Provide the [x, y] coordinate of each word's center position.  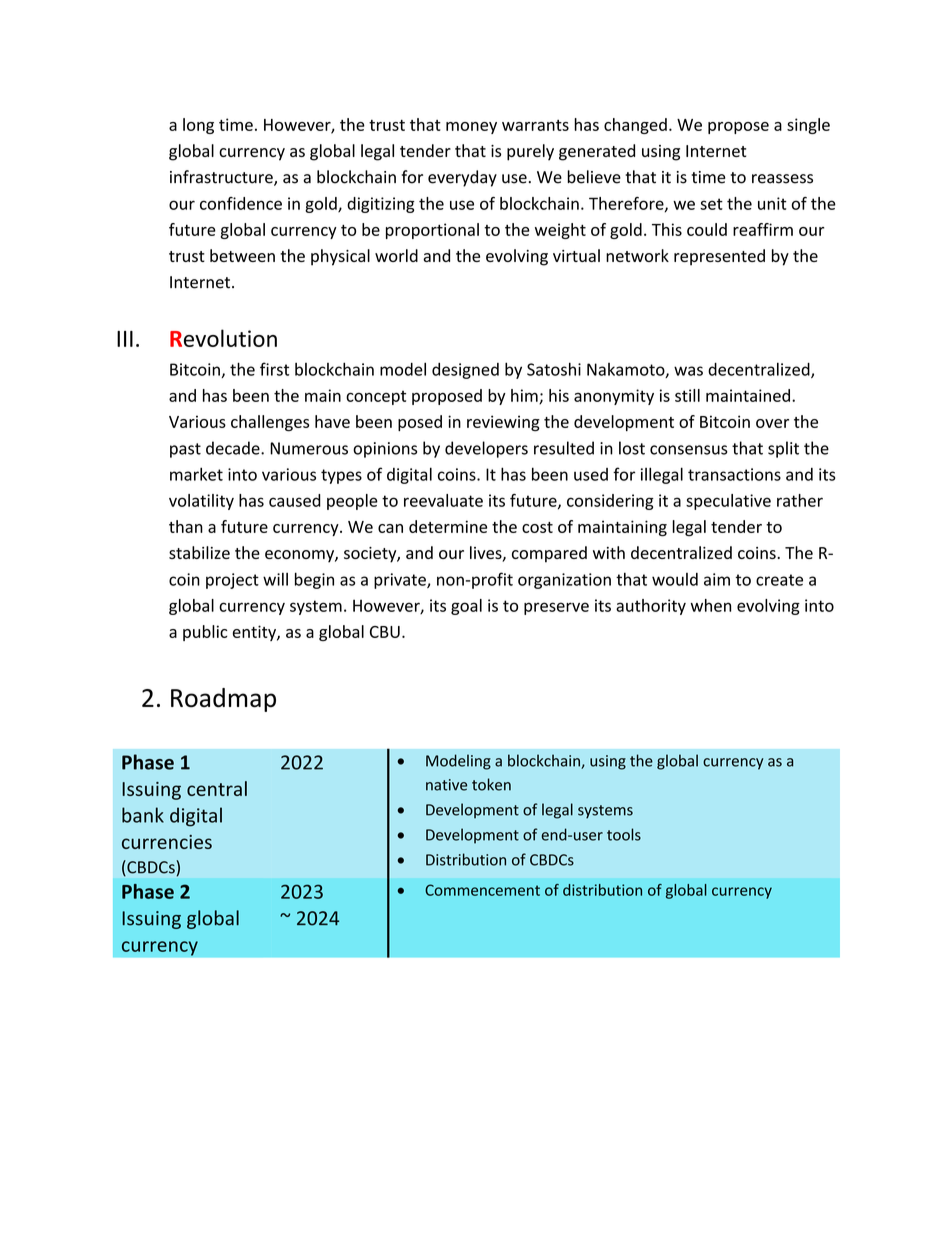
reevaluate [443, 500]
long [198, 126]
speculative [728, 502]
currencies [167, 842]
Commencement [482, 890]
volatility [201, 502]
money [471, 128]
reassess [782, 179]
